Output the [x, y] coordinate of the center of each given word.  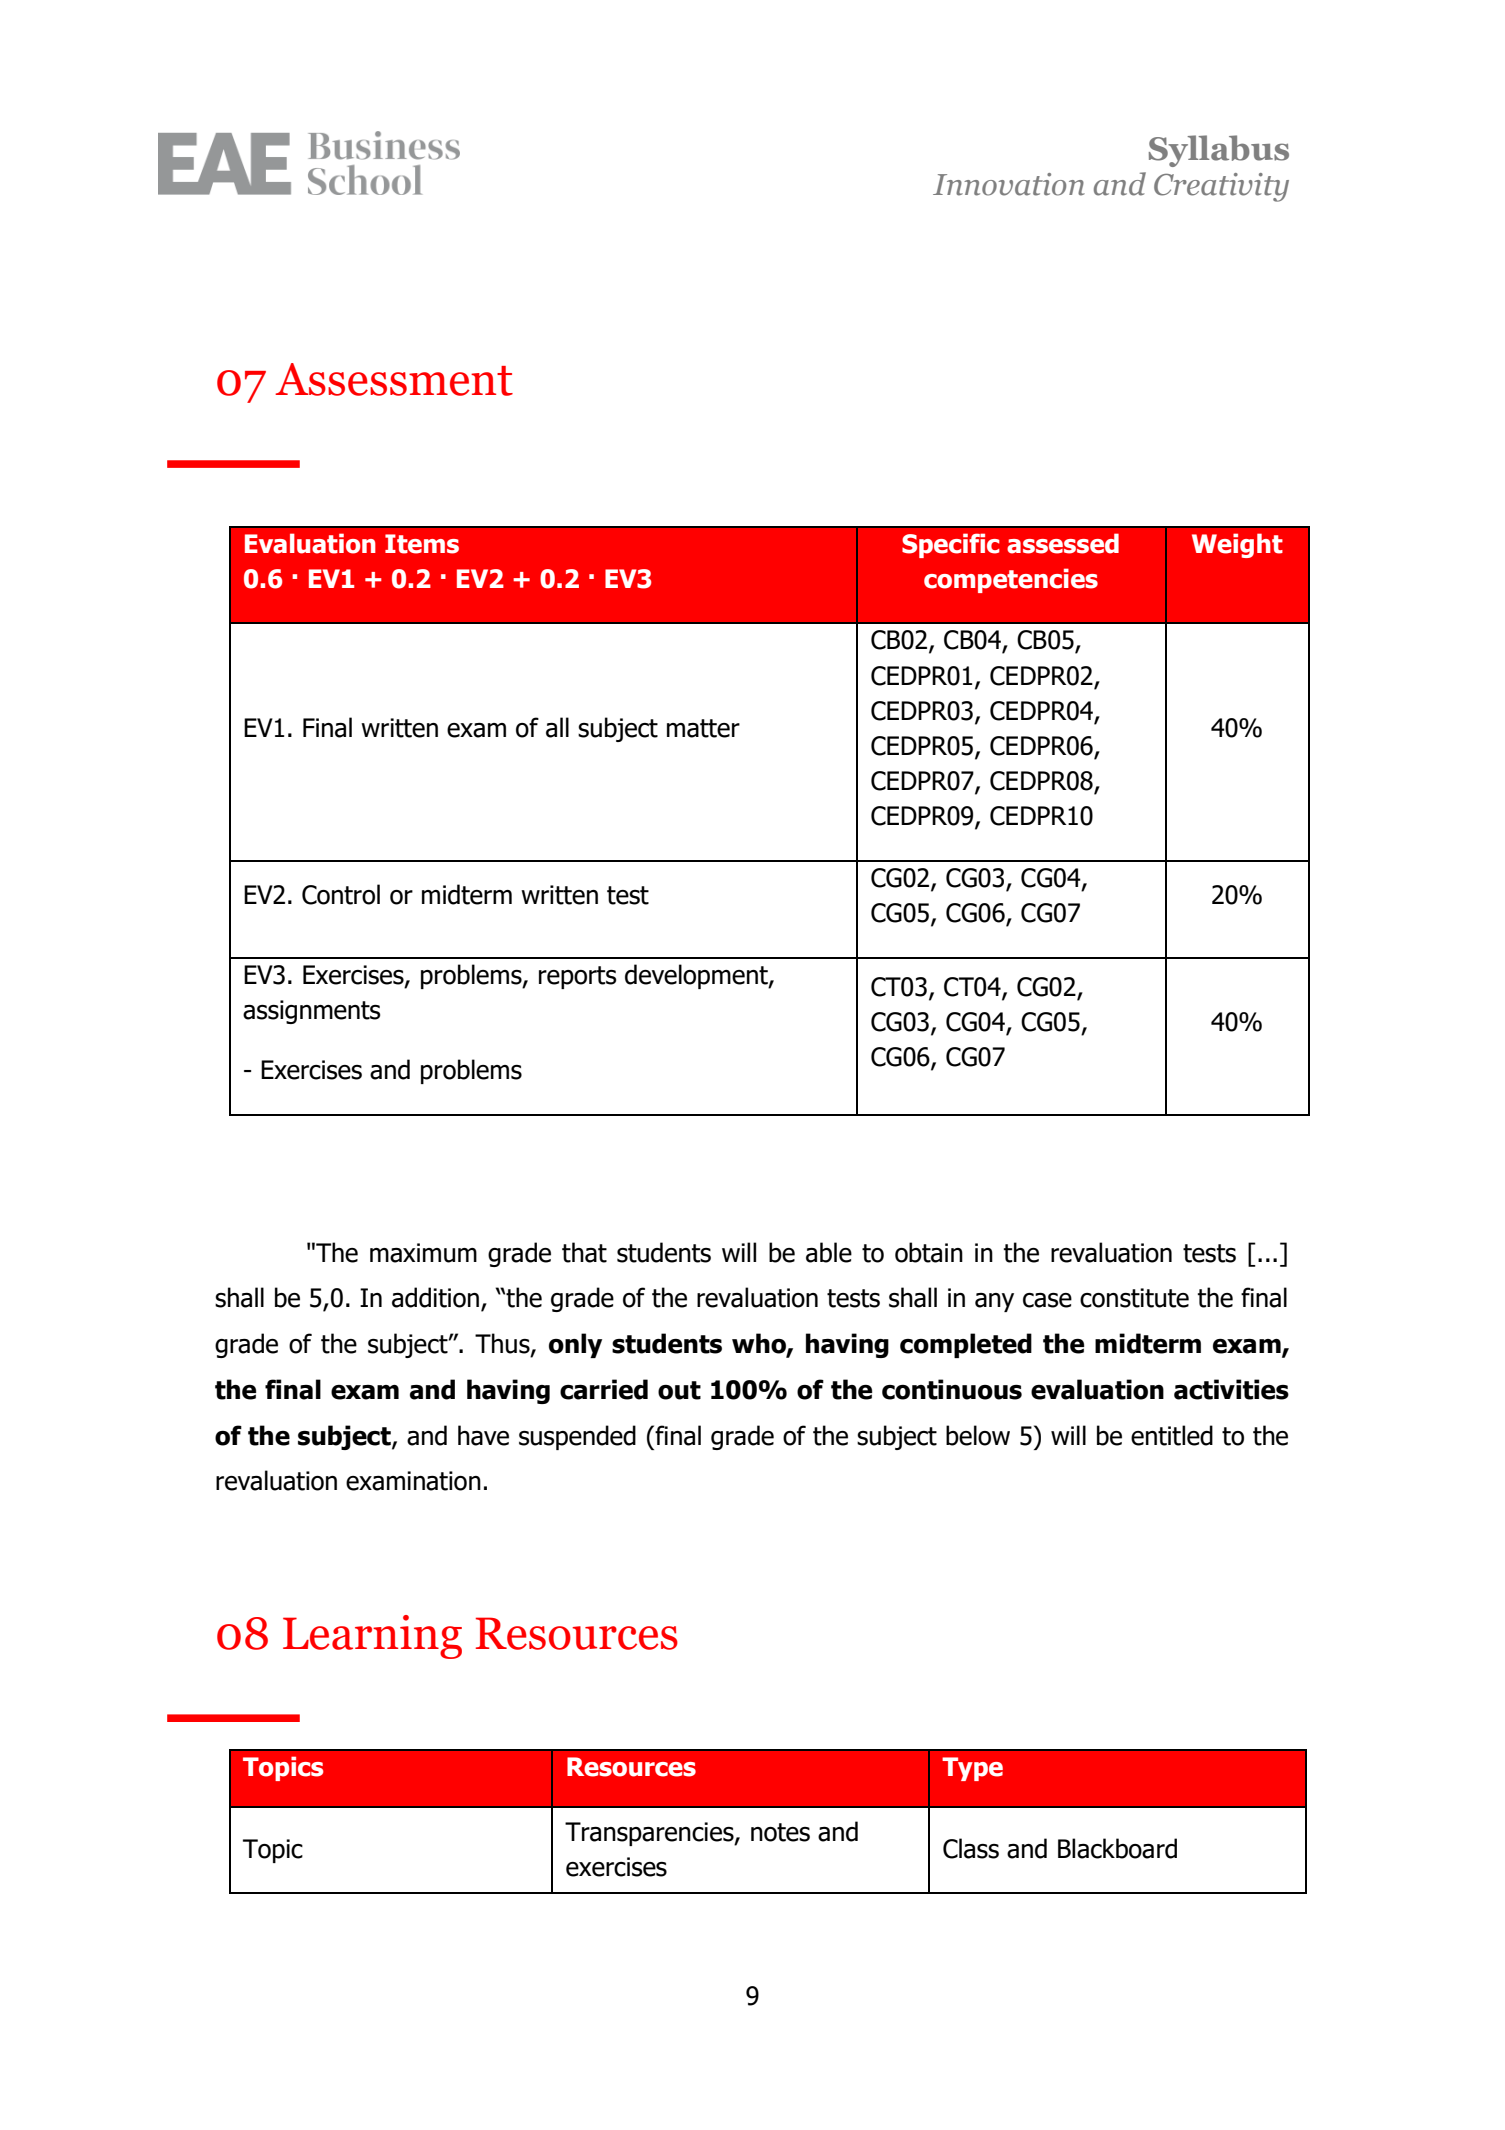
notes [780, 1832]
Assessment [394, 379]
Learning [372, 1637]
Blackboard [1117, 1848]
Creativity [1221, 187]
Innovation [1009, 184]
